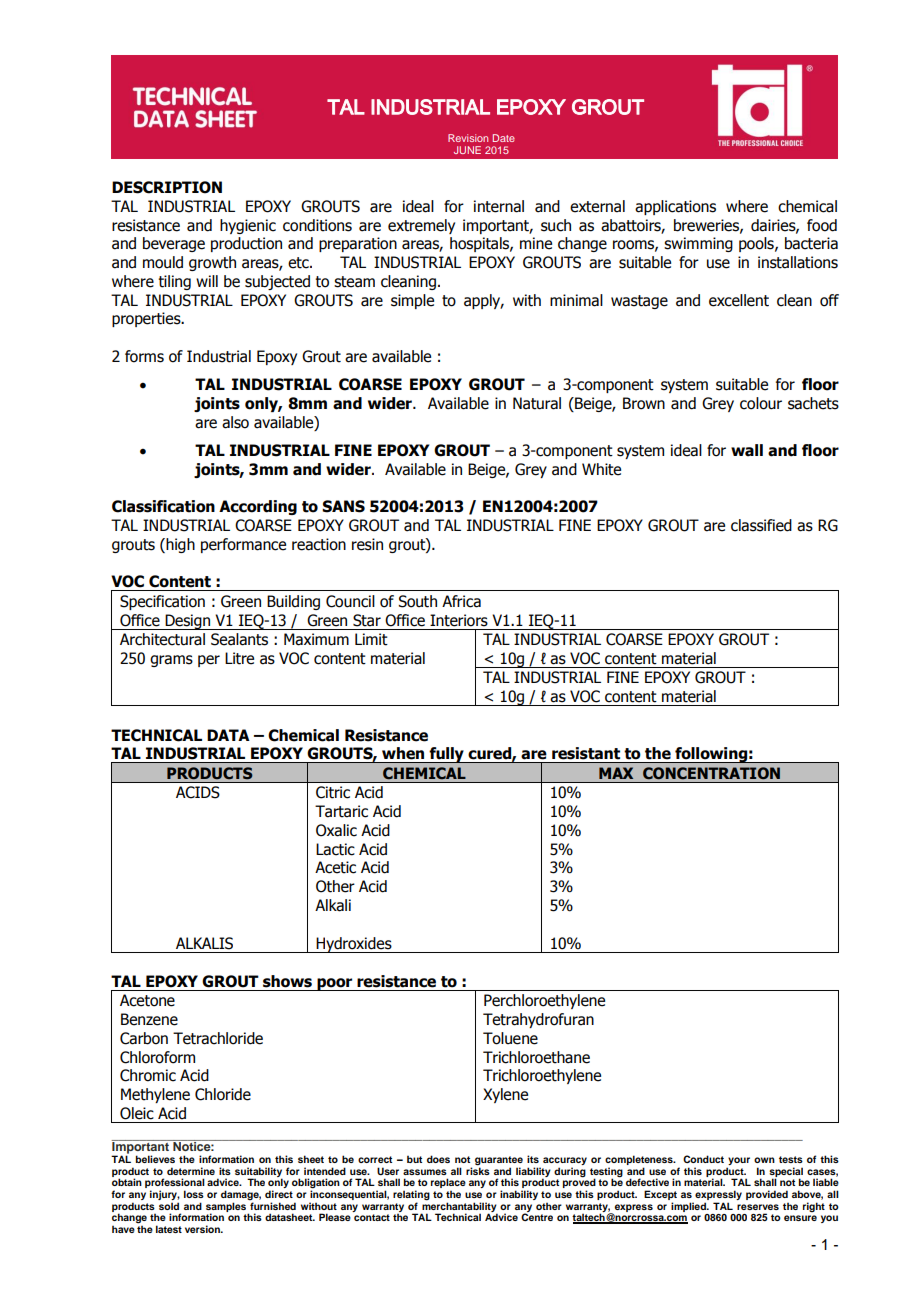 This page has height=1309, width=924. Describe the element at coordinates (675, 207) in the page. I see `applications` at that location.
